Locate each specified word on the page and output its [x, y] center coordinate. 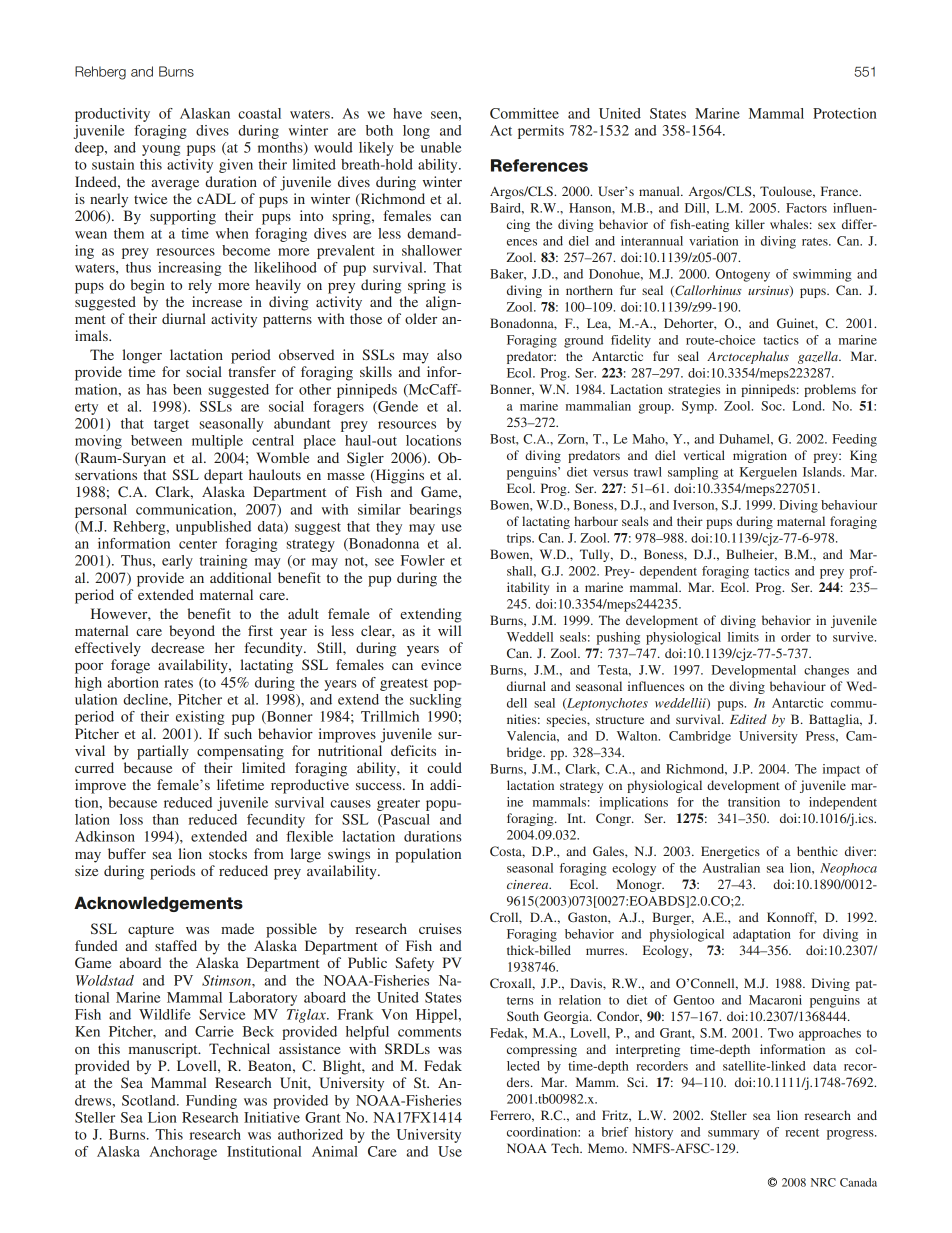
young [161, 150]
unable [441, 147]
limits [743, 637]
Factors [806, 208]
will [449, 630]
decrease [177, 647]
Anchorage [183, 1153]
